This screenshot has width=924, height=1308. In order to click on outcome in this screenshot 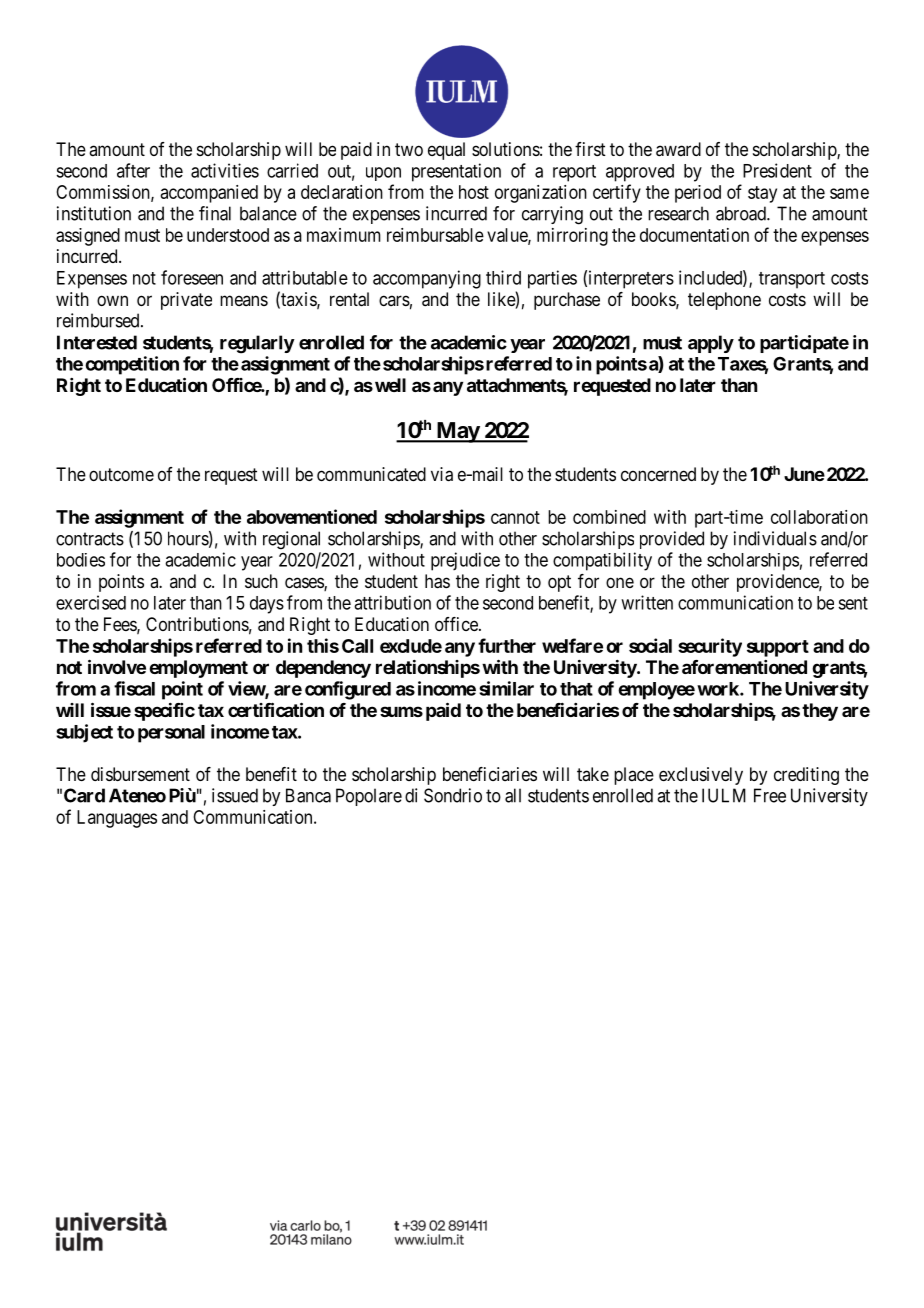, I will do `click(121, 474)`.
